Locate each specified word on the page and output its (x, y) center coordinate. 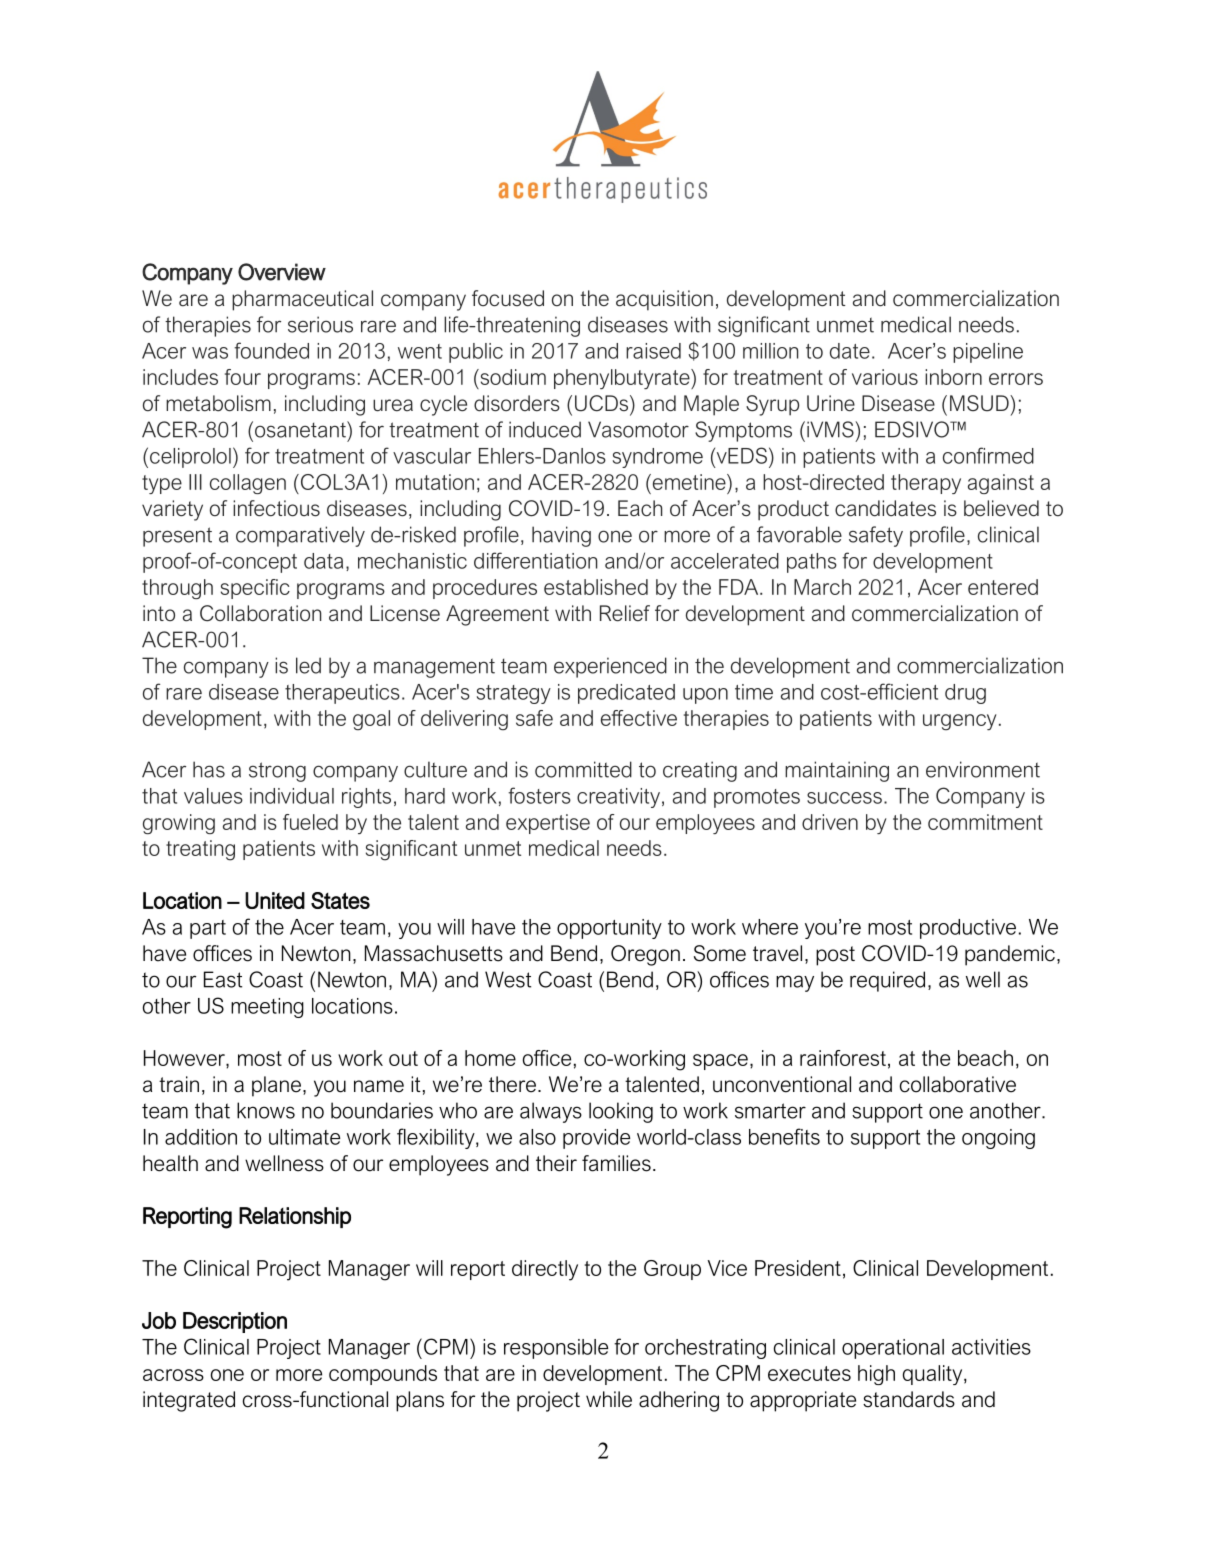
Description (235, 1322)
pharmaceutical (302, 300)
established (596, 587)
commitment (985, 822)
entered (1003, 587)
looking (621, 1112)
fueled (310, 822)
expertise (548, 824)
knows (266, 1110)
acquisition (664, 300)
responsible (556, 1349)
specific (255, 589)
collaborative (958, 1084)
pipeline (988, 353)
